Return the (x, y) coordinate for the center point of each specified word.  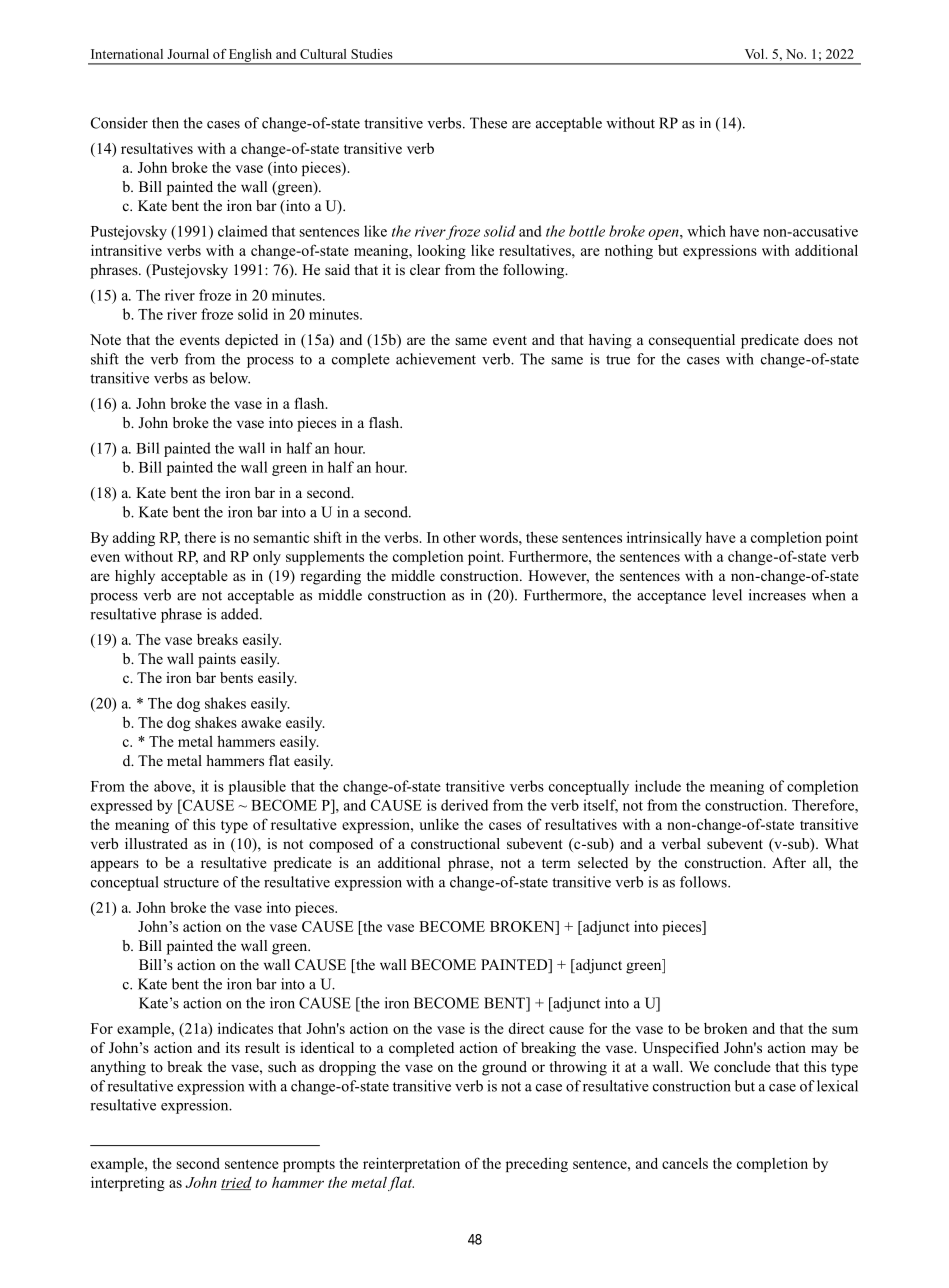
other (459, 537)
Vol (756, 54)
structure (191, 883)
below (230, 378)
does (818, 339)
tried (236, 1183)
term (556, 863)
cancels (685, 1163)
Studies (372, 54)
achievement (436, 359)
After (789, 862)
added (241, 614)
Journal (188, 54)
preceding (537, 1164)
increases (777, 595)
